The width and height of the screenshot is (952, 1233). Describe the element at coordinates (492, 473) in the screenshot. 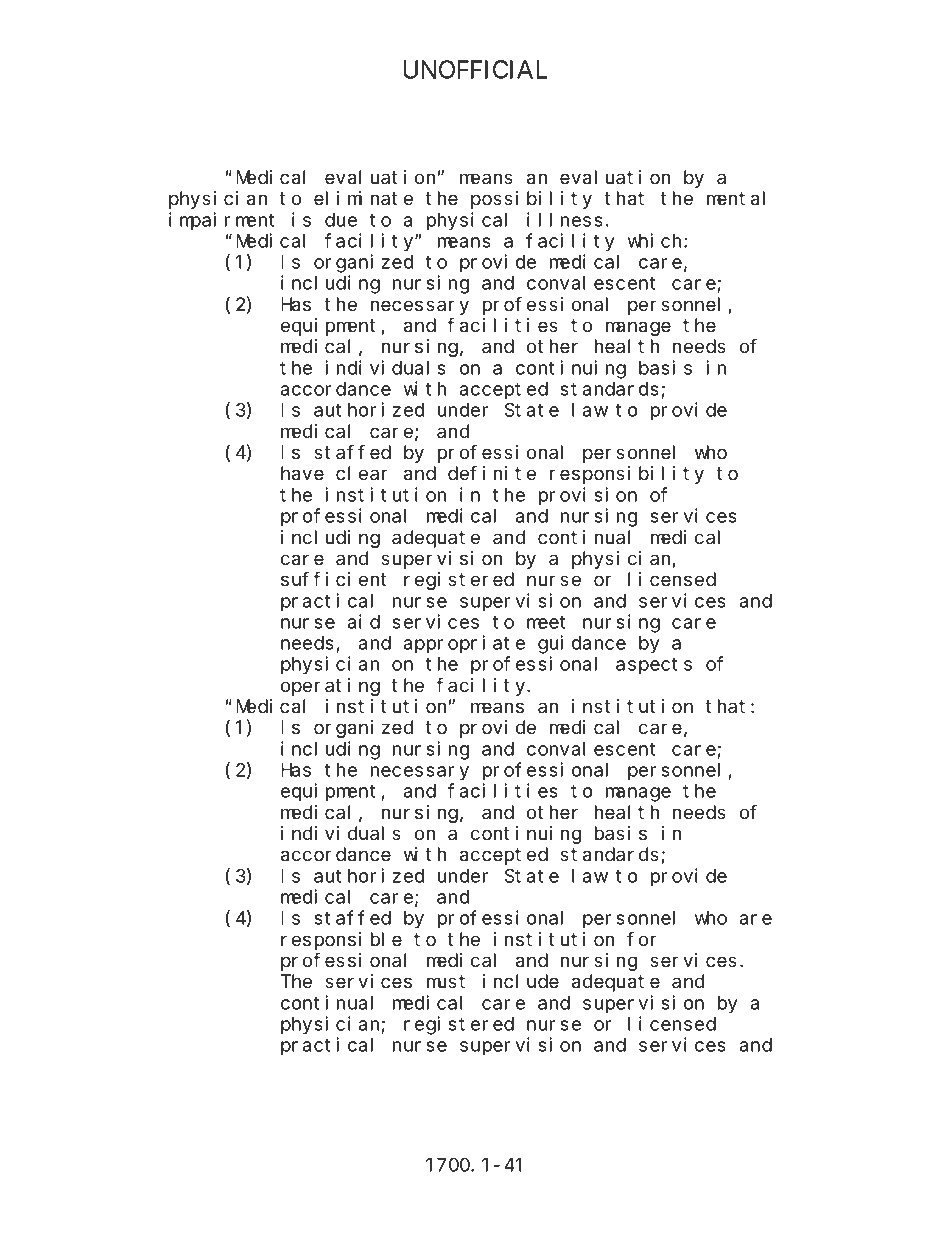

I see `definite` at that location.
